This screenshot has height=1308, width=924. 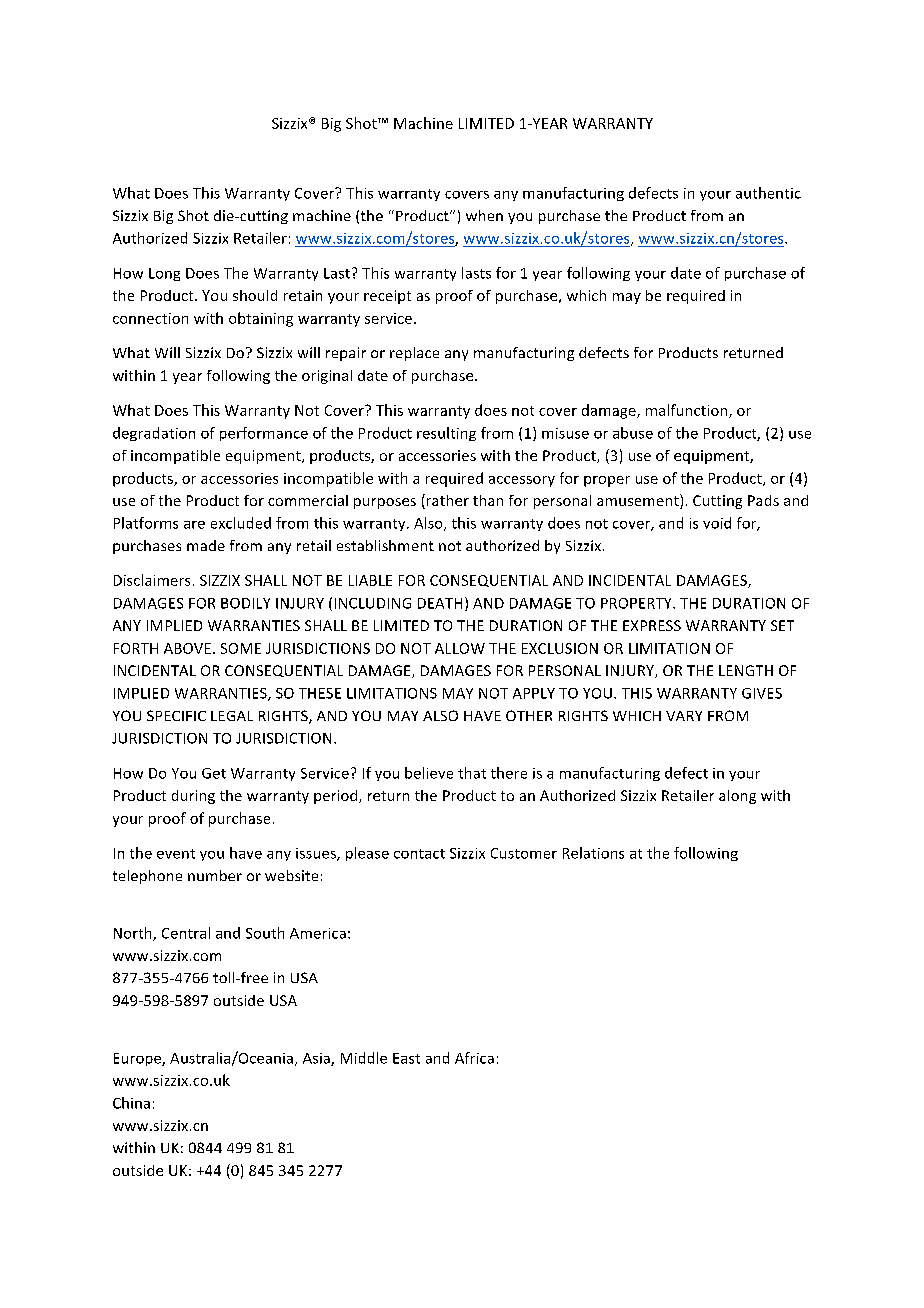 I want to click on Africa, so click(x=474, y=1058).
